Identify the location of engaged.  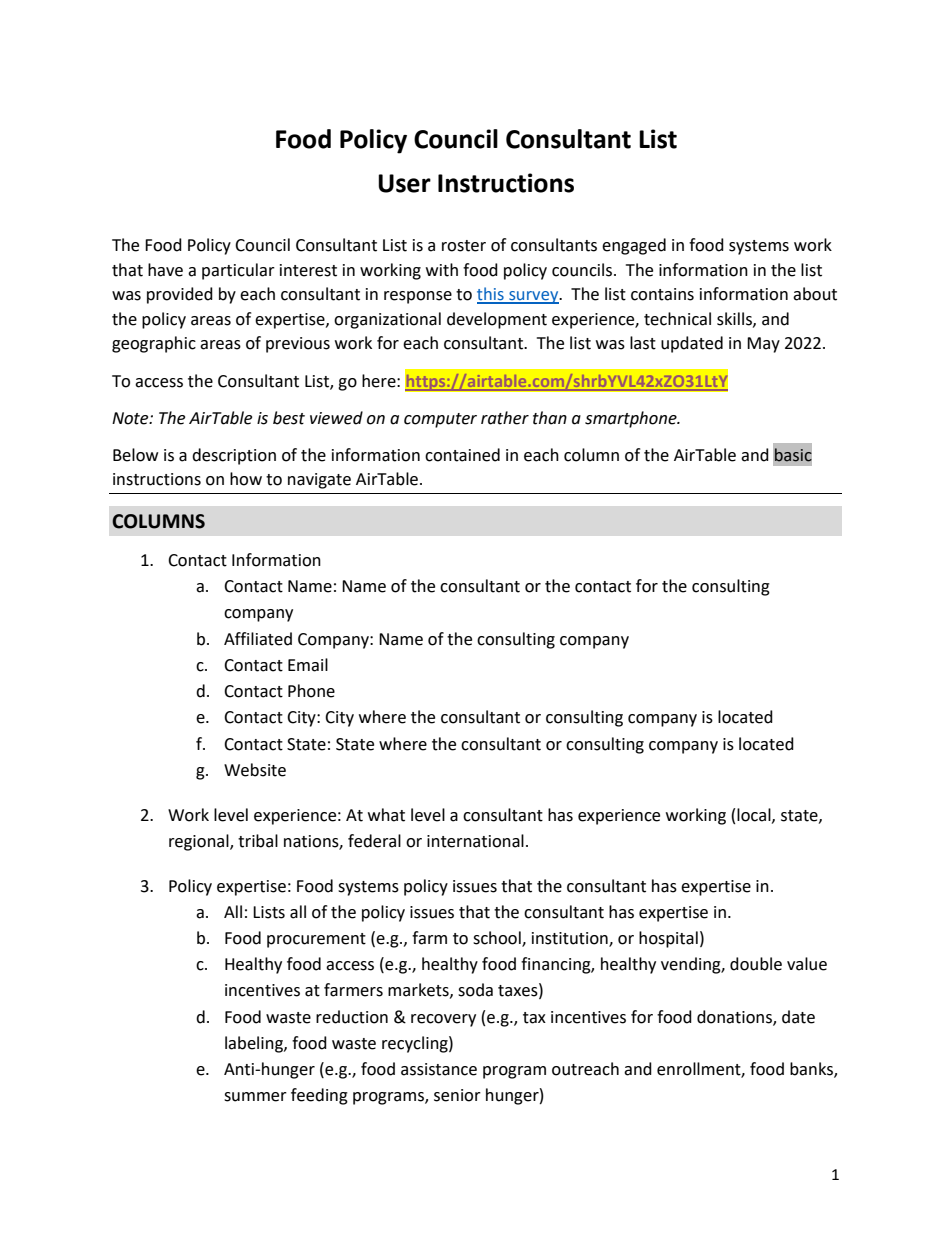
(634, 246).
